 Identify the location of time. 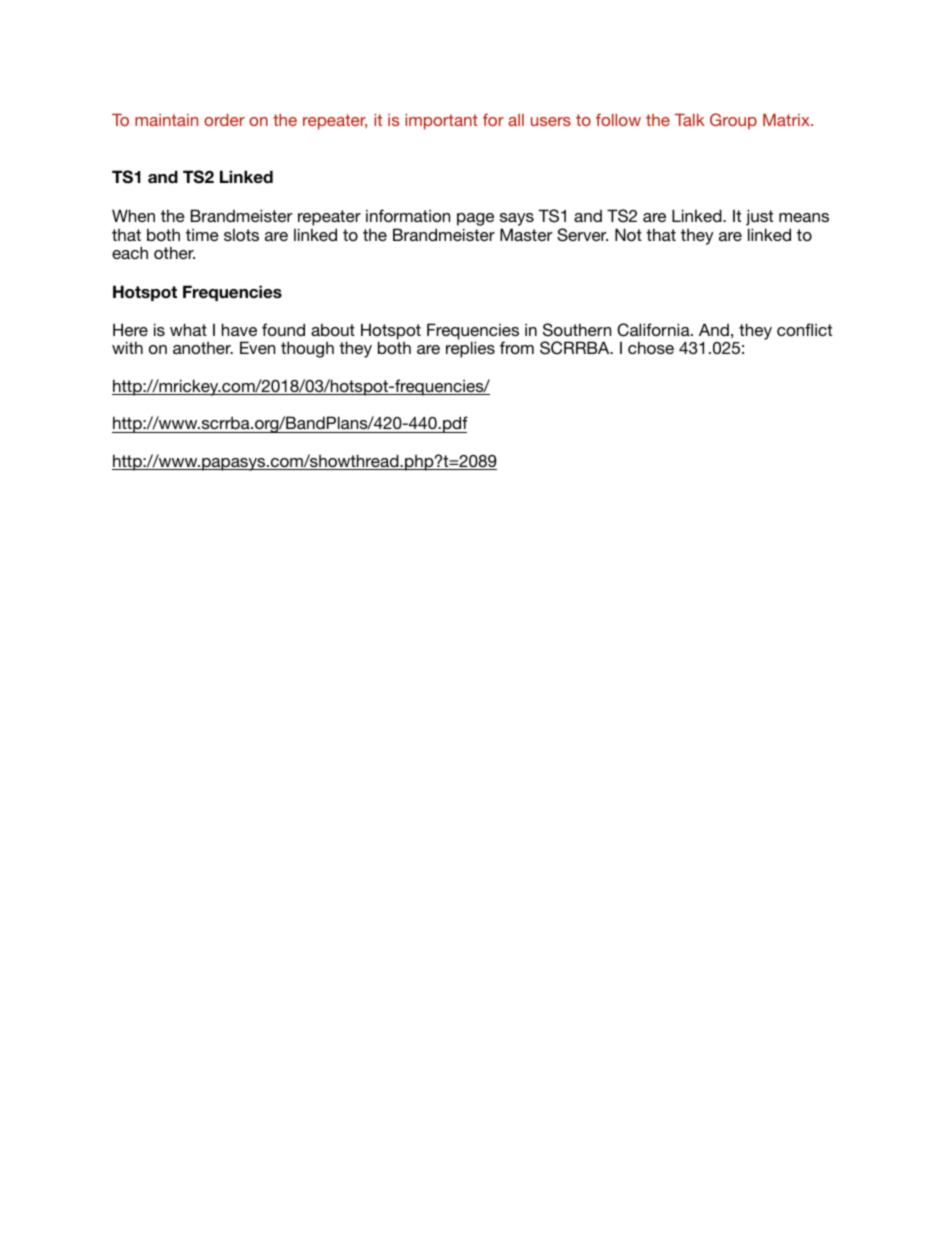
(202, 234).
